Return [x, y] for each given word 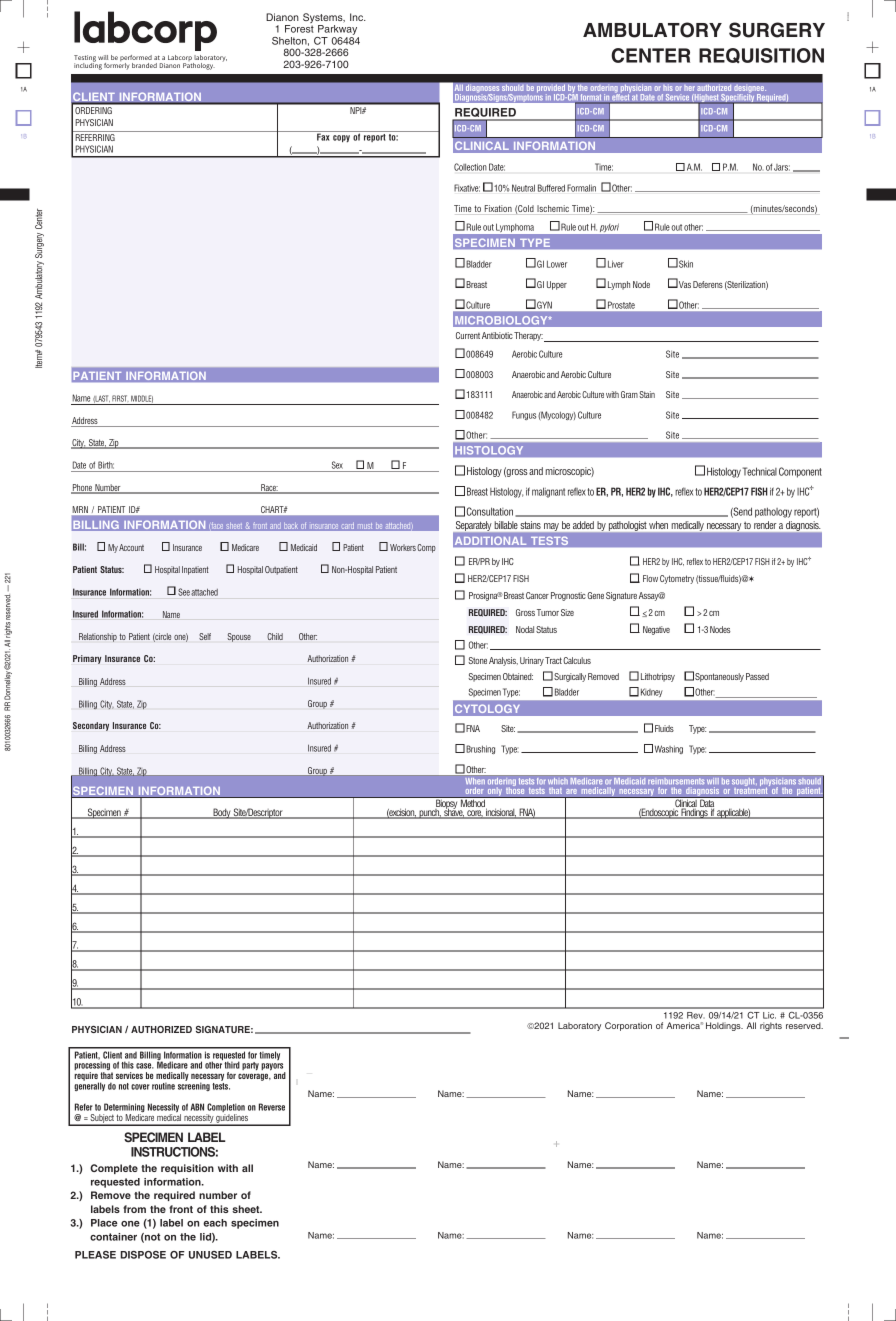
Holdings [724, 1026]
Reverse [272, 1107]
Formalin [581, 188]
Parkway [337, 31]
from [134, 1209]
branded [144, 65]
